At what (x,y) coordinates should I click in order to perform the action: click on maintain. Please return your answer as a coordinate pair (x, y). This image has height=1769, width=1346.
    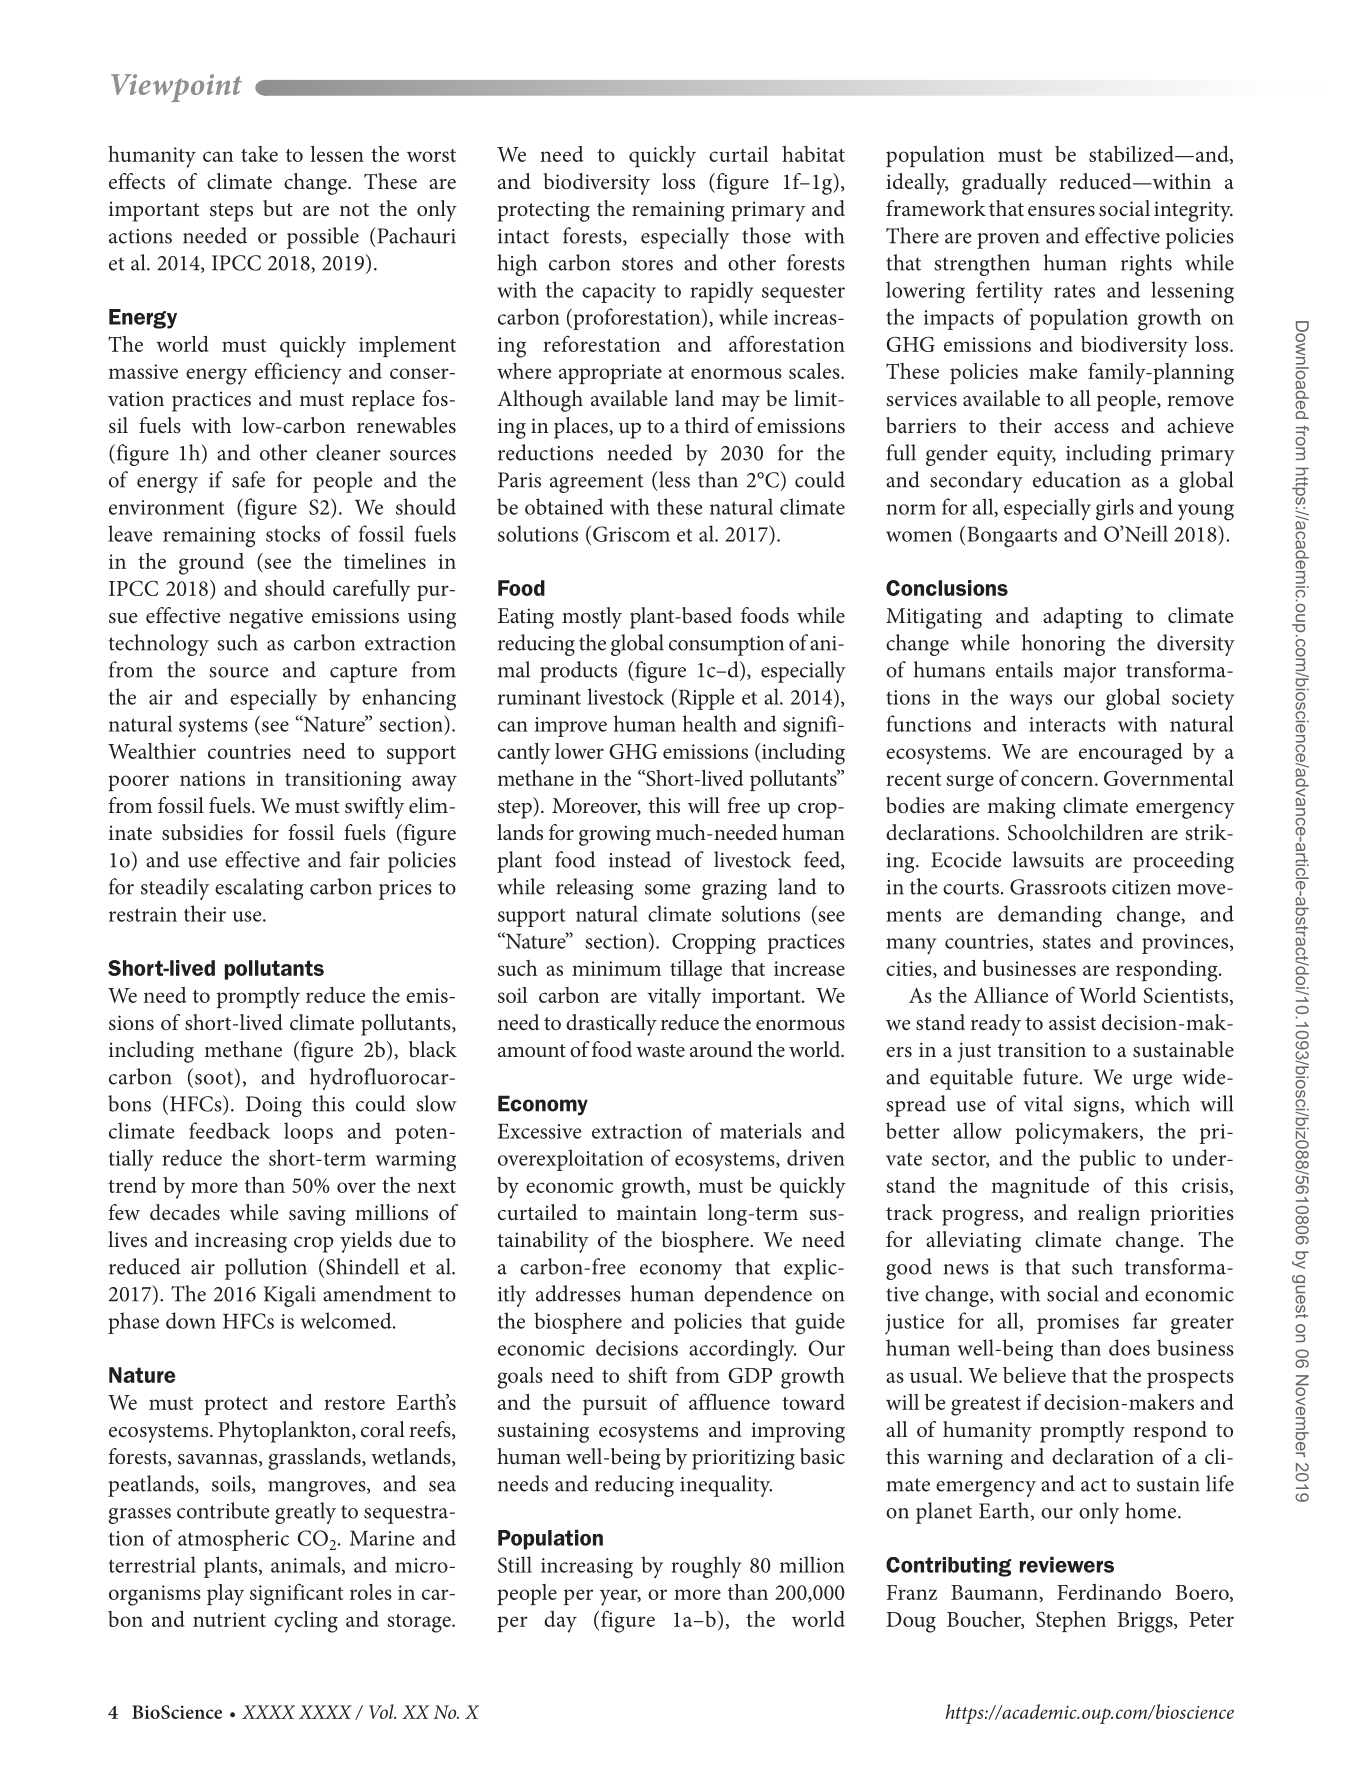
    Looking at the image, I should click on (656, 1212).
